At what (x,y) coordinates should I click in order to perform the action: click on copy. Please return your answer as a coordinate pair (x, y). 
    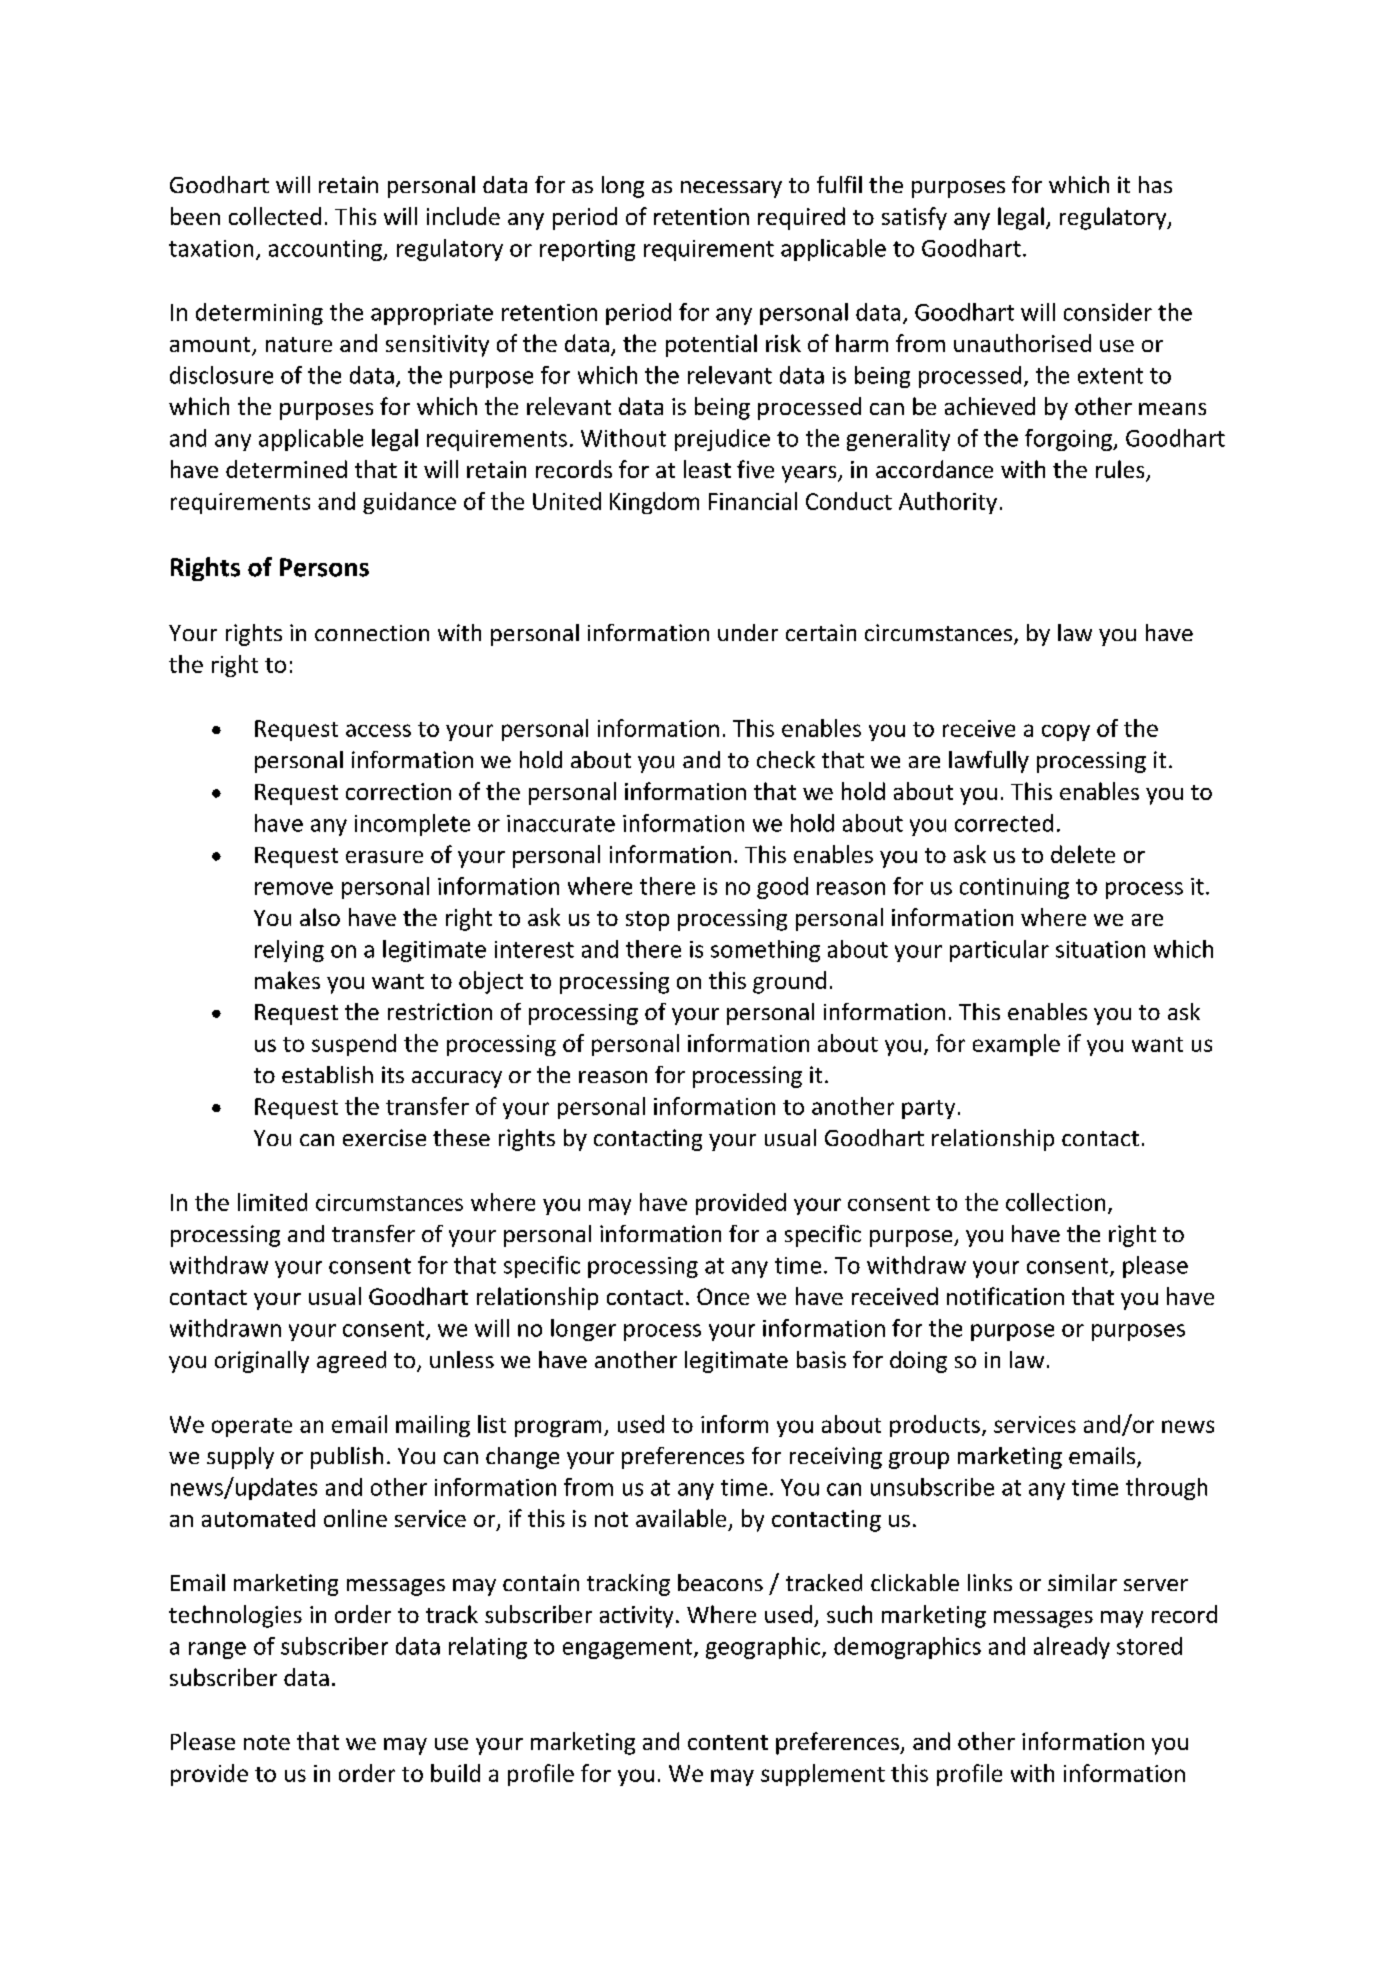
    Looking at the image, I should click on (1066, 732).
